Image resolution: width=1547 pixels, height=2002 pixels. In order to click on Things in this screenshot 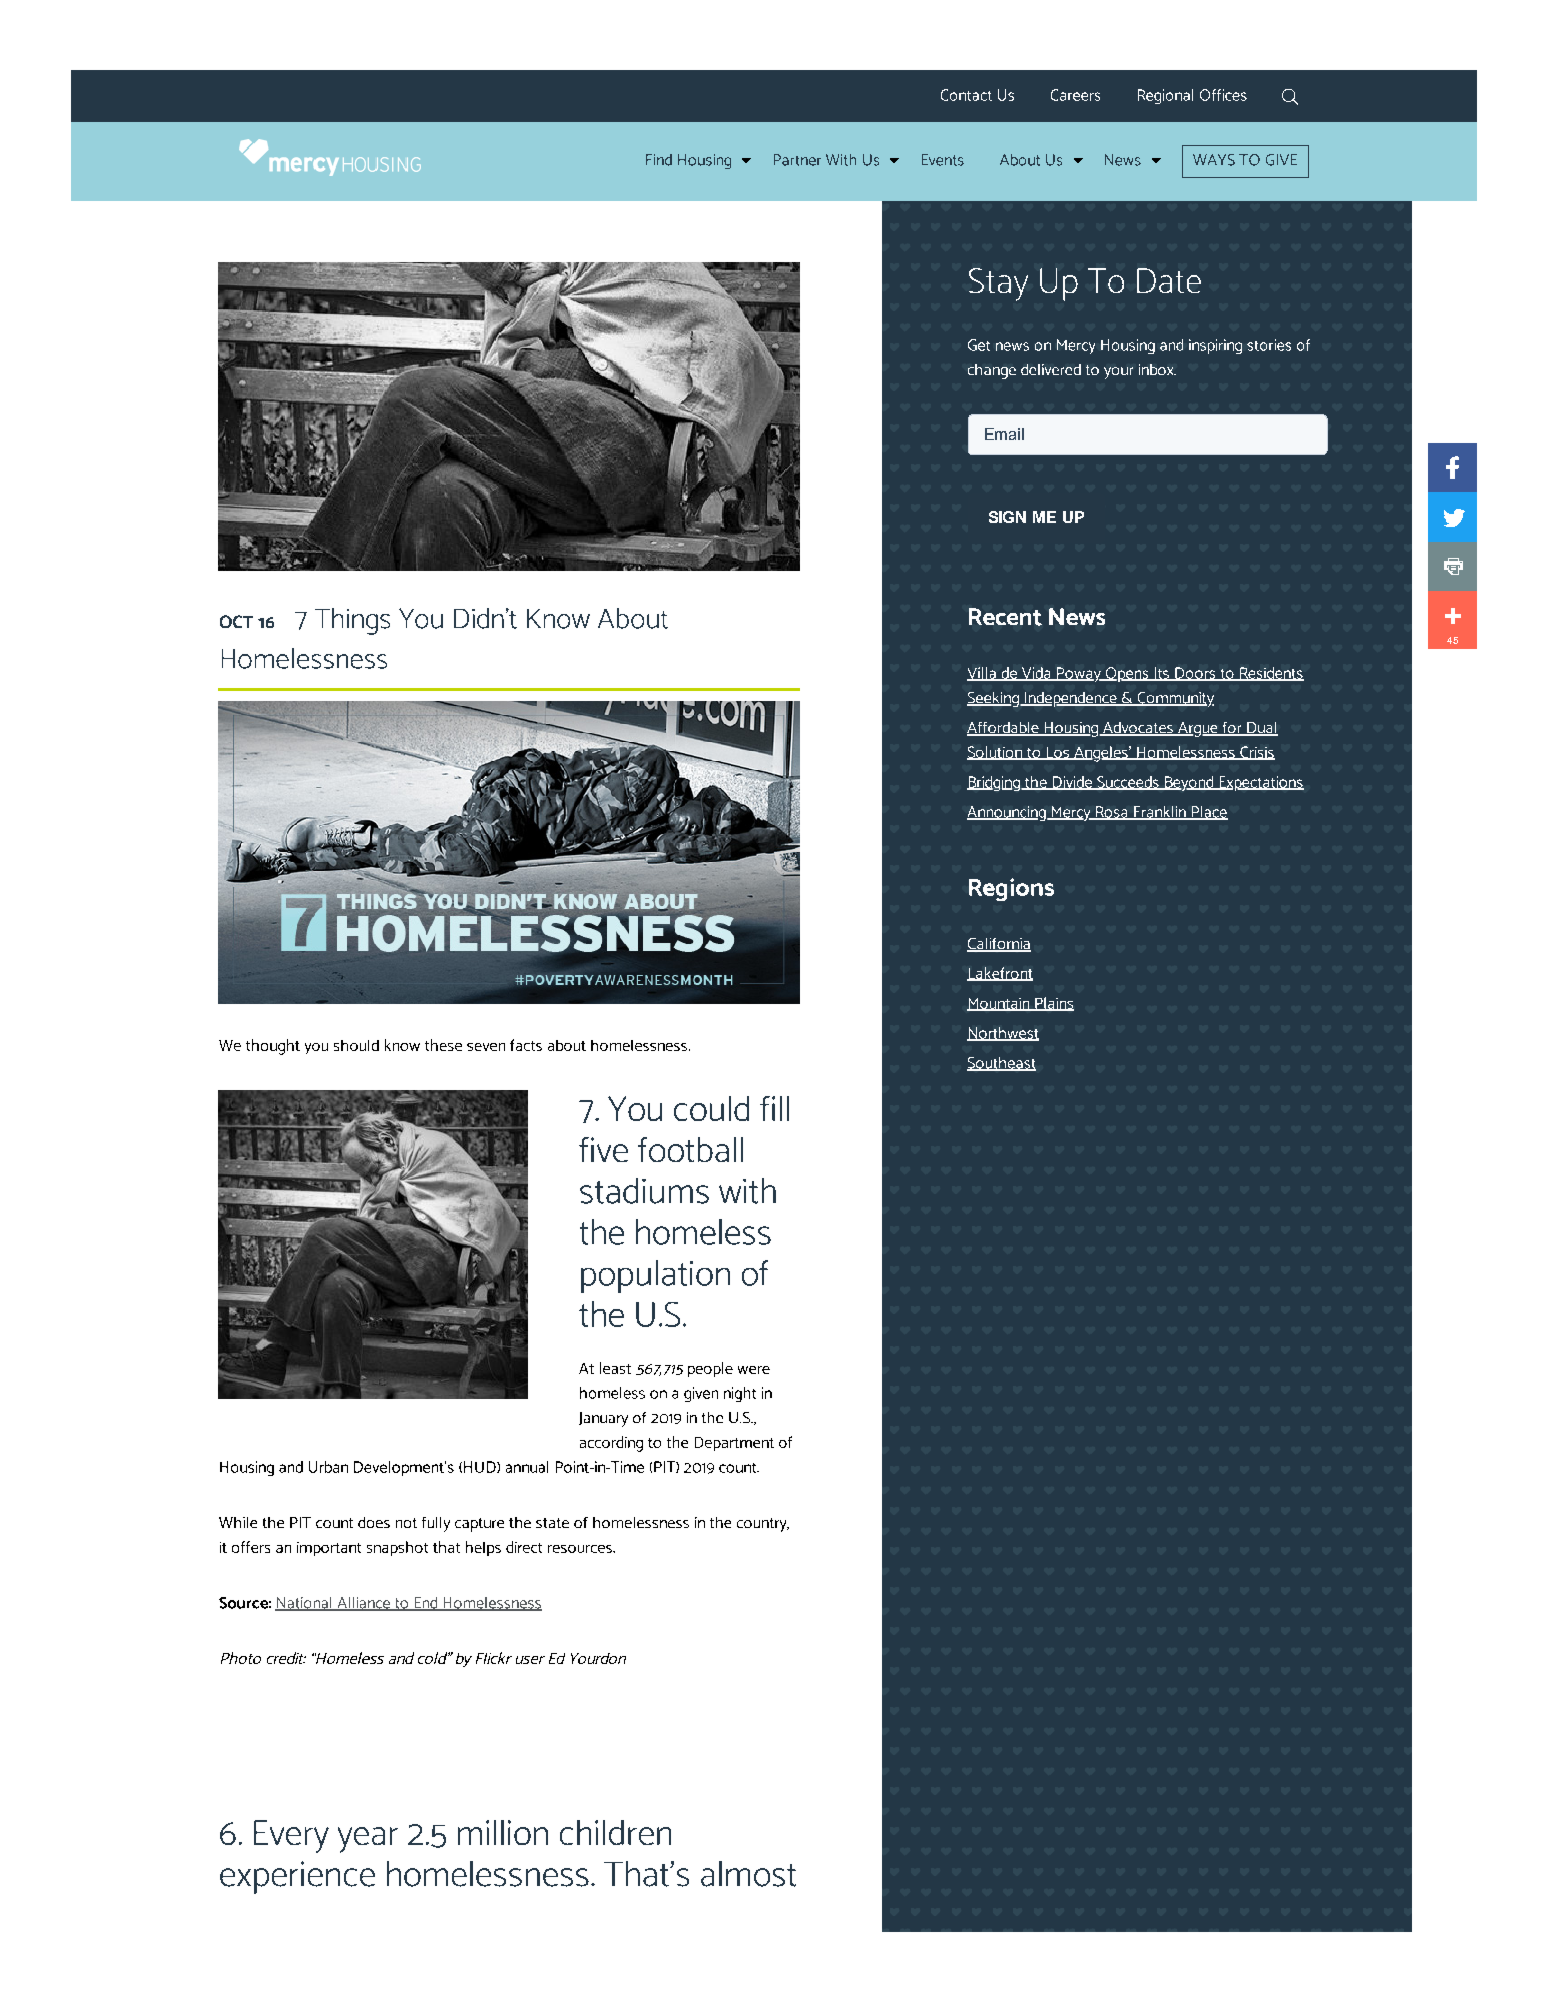, I will do `click(352, 621)`.
